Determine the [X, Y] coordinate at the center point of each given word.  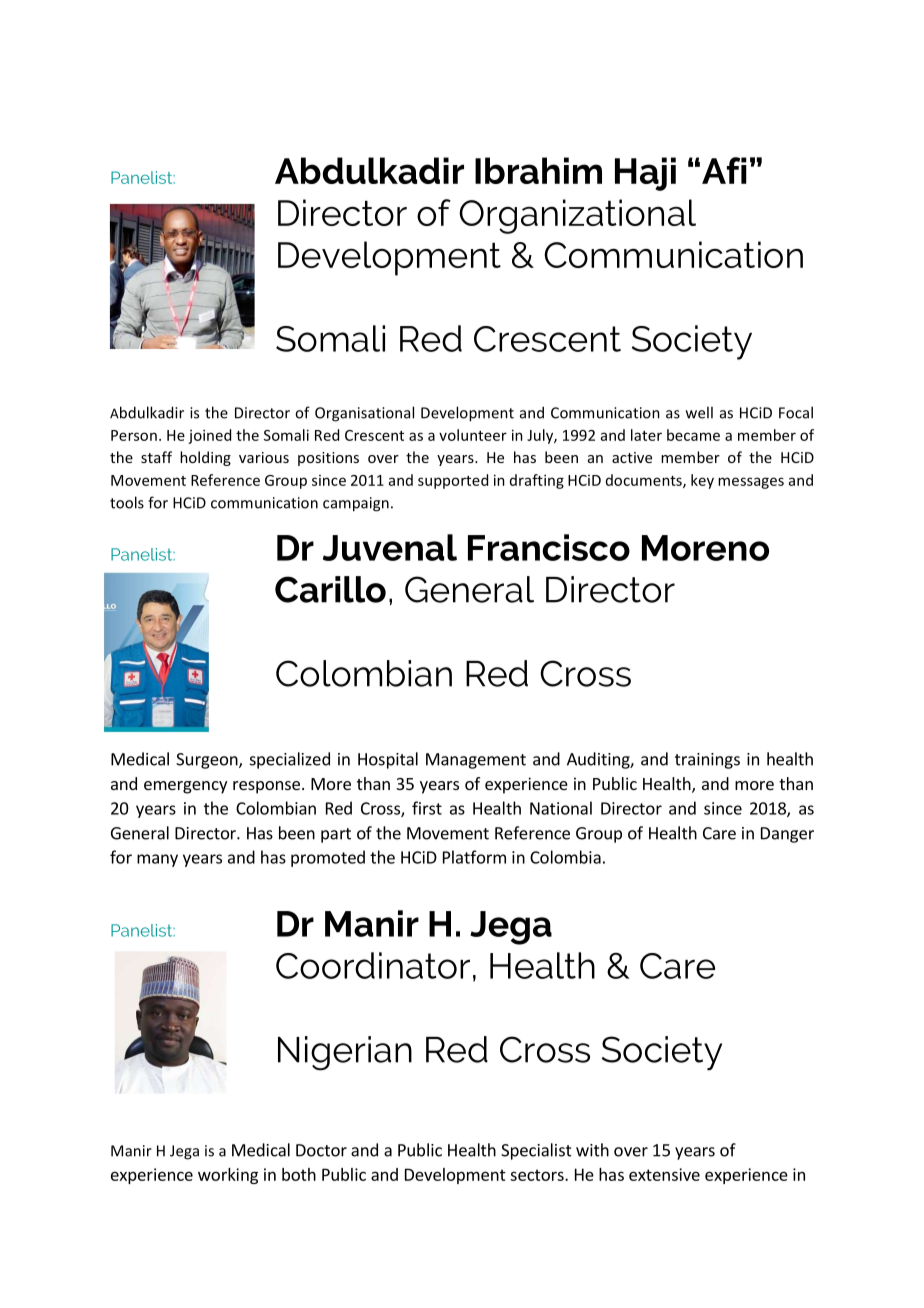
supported [453, 481]
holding [205, 458]
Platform [474, 857]
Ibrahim [538, 170]
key [702, 481]
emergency [185, 787]
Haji [645, 174]
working [228, 1176]
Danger [787, 835]
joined [209, 436]
